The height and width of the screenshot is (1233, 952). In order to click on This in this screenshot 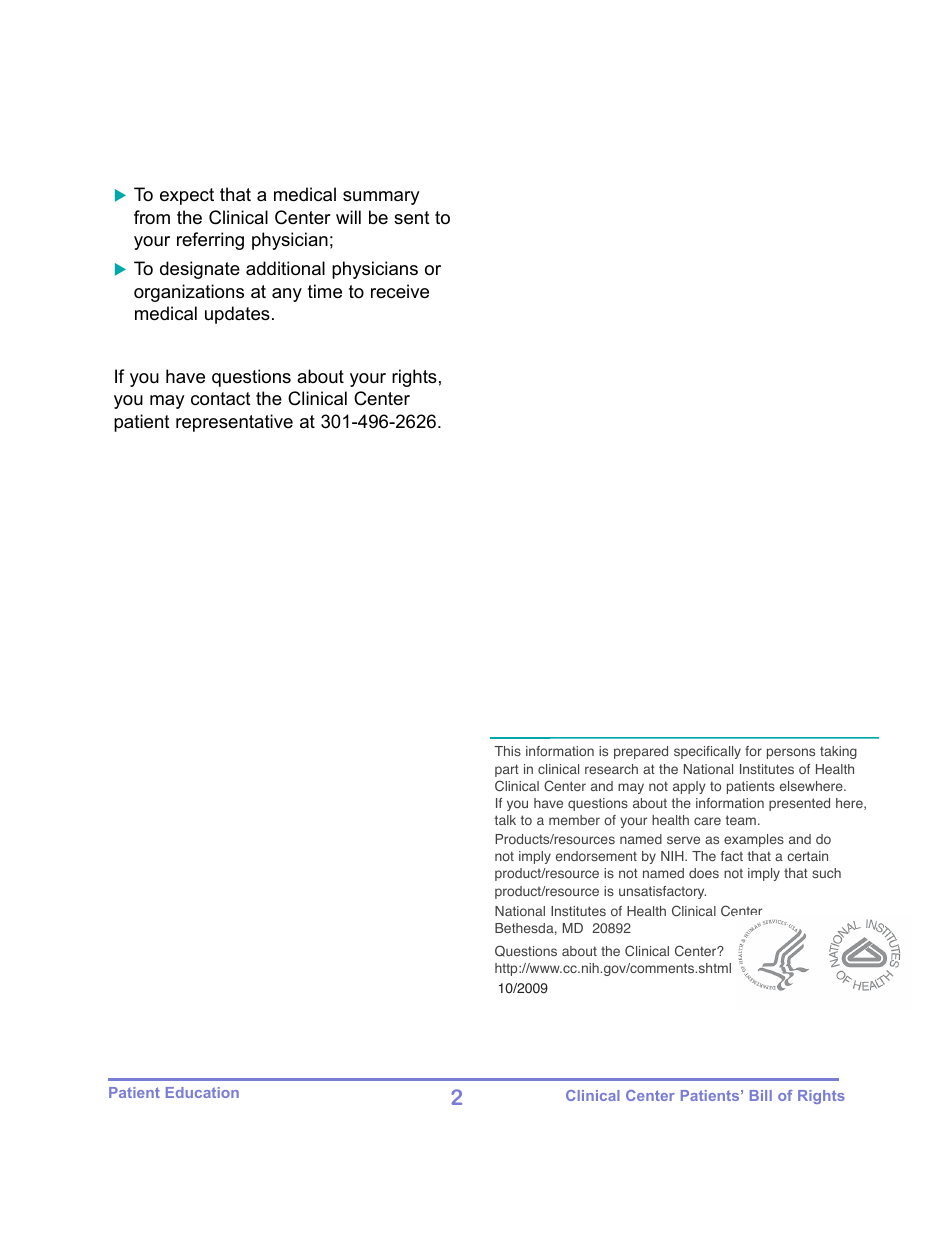, I will do `click(507, 751)`.
